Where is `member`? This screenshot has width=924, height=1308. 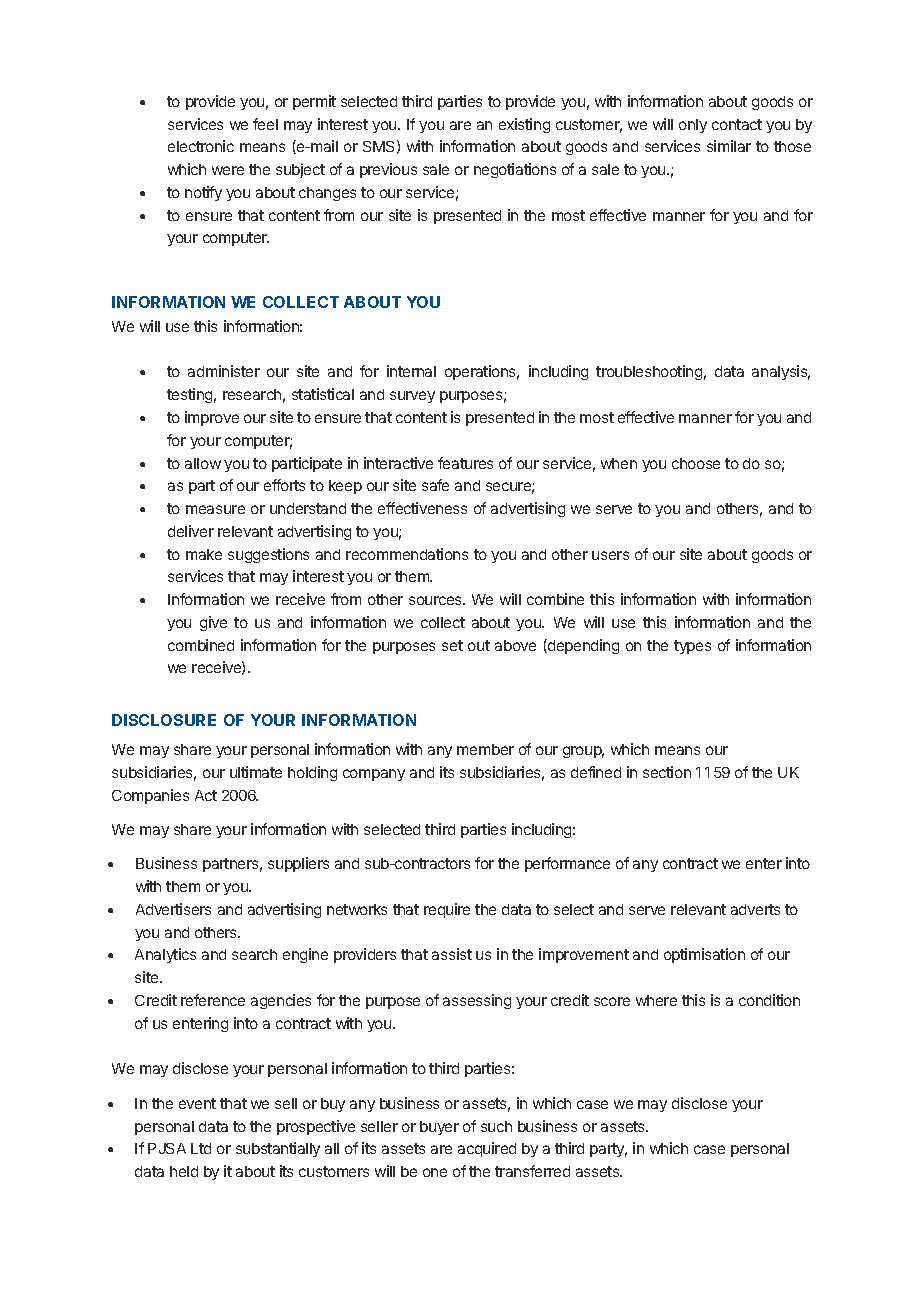
member is located at coordinates (485, 749).
